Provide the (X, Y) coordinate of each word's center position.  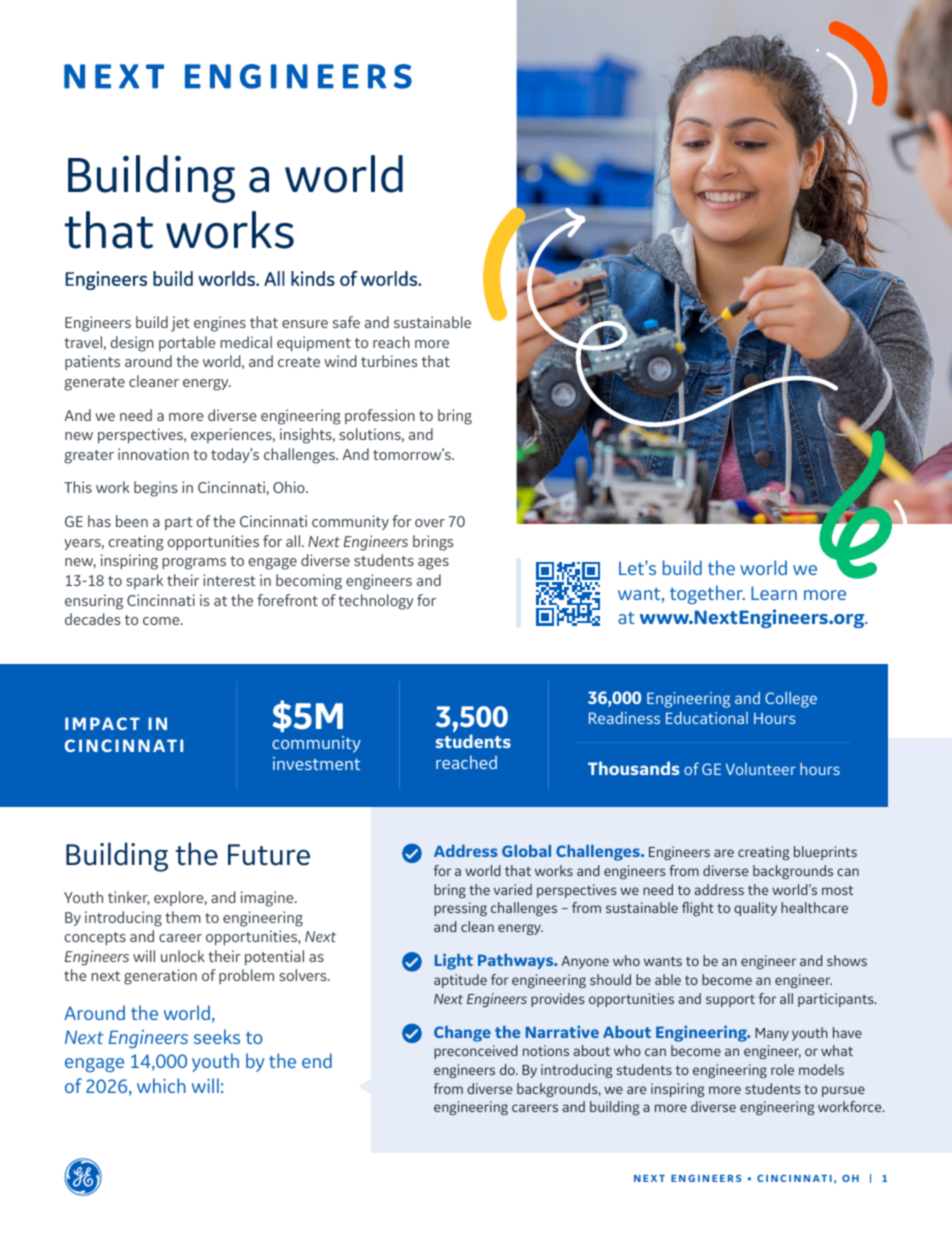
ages (433, 564)
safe (346, 322)
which (161, 1085)
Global (526, 851)
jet (180, 324)
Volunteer (761, 769)
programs (194, 564)
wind (340, 361)
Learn (774, 593)
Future (269, 855)
